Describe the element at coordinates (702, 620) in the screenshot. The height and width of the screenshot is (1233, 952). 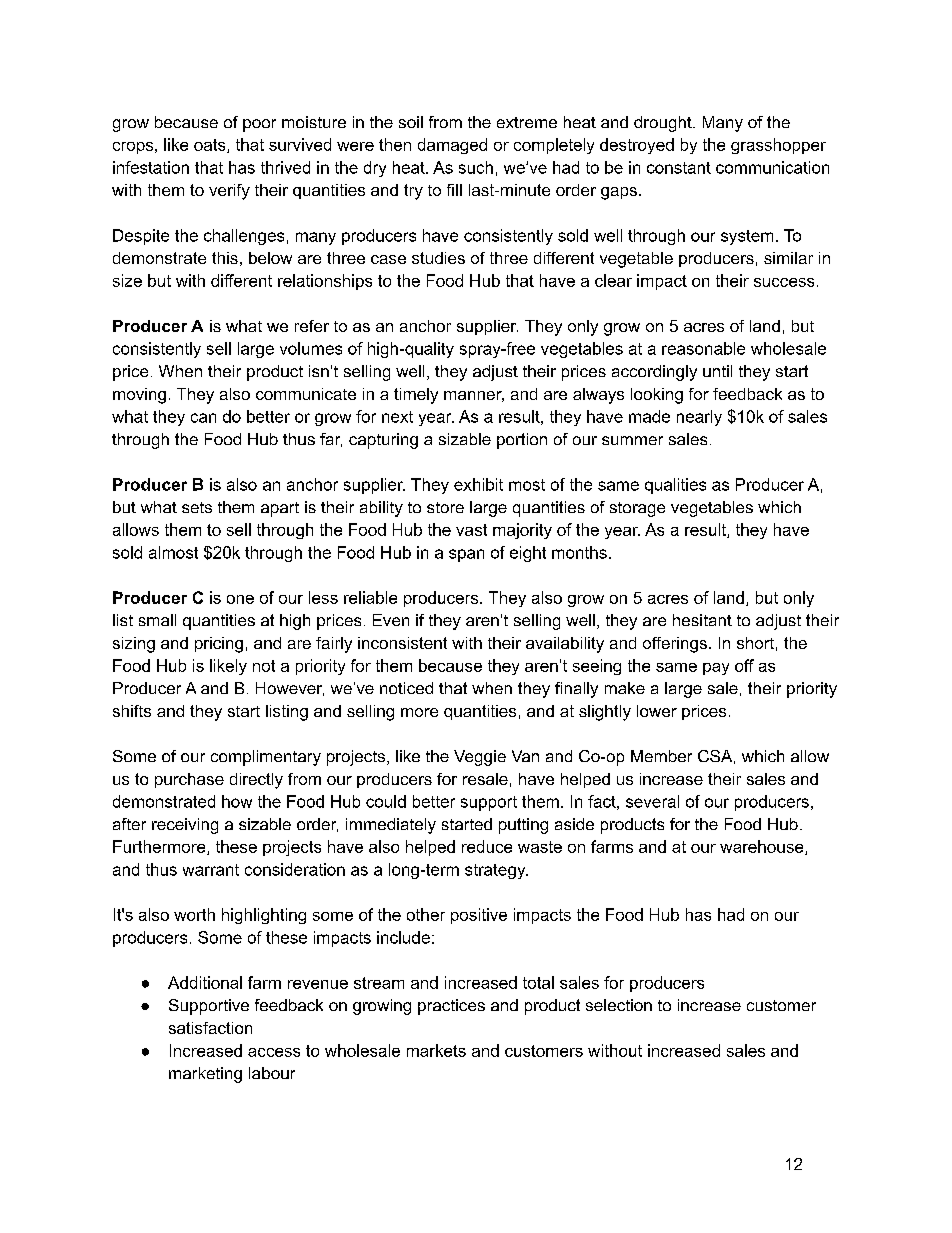
I see `hesitant` at that location.
